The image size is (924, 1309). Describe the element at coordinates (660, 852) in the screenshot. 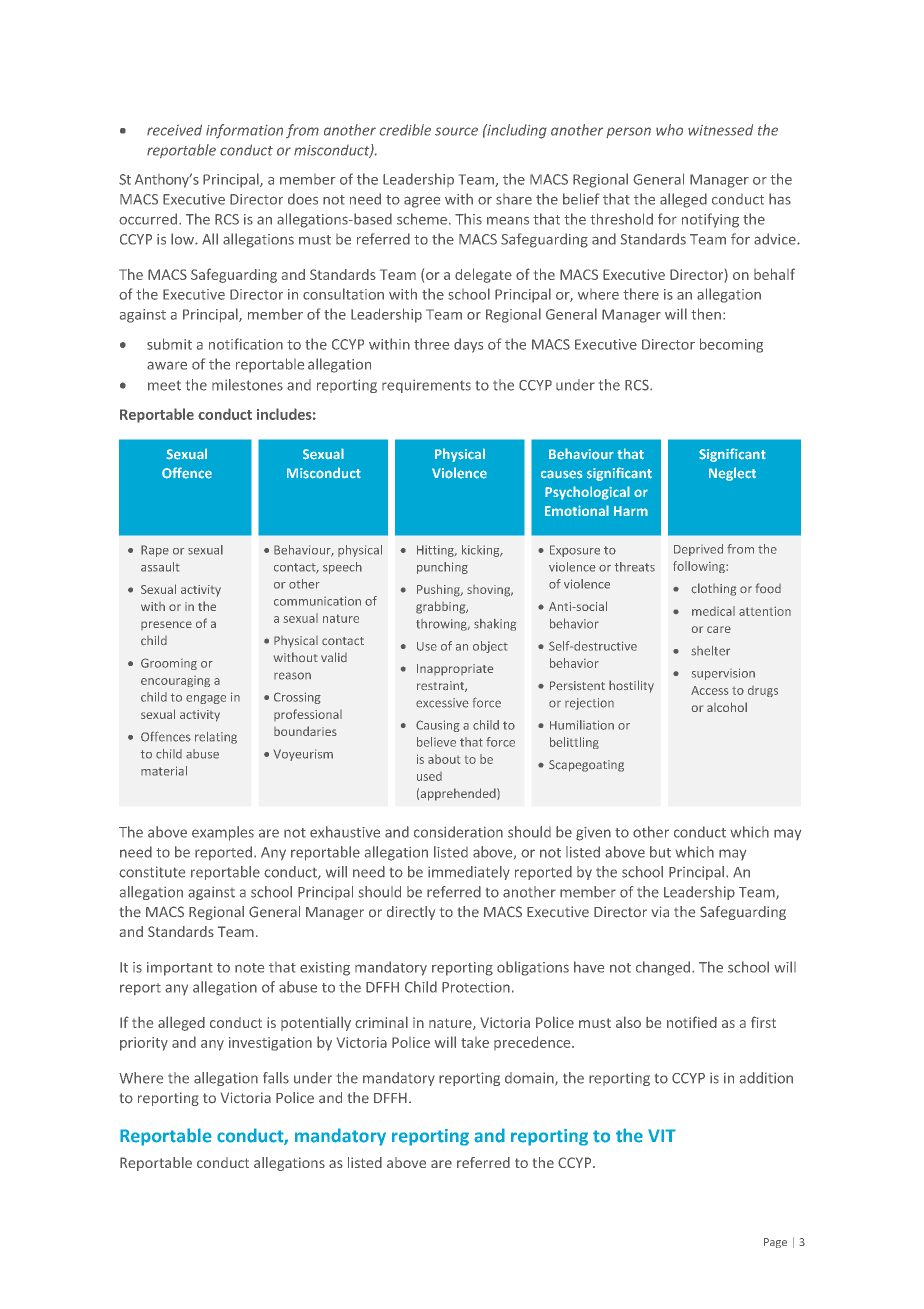

I see `but` at that location.
